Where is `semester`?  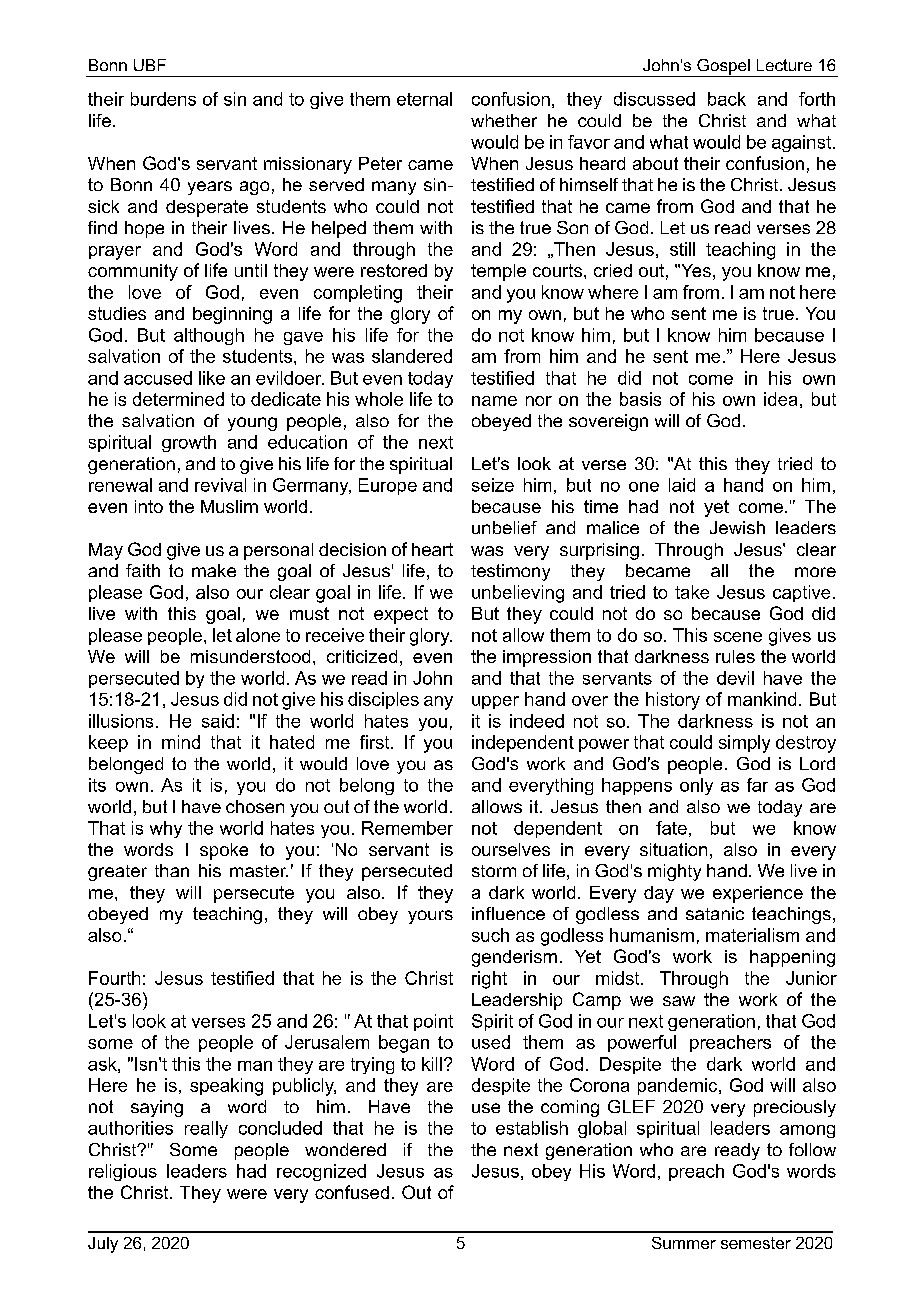 semester is located at coordinates (756, 1243).
